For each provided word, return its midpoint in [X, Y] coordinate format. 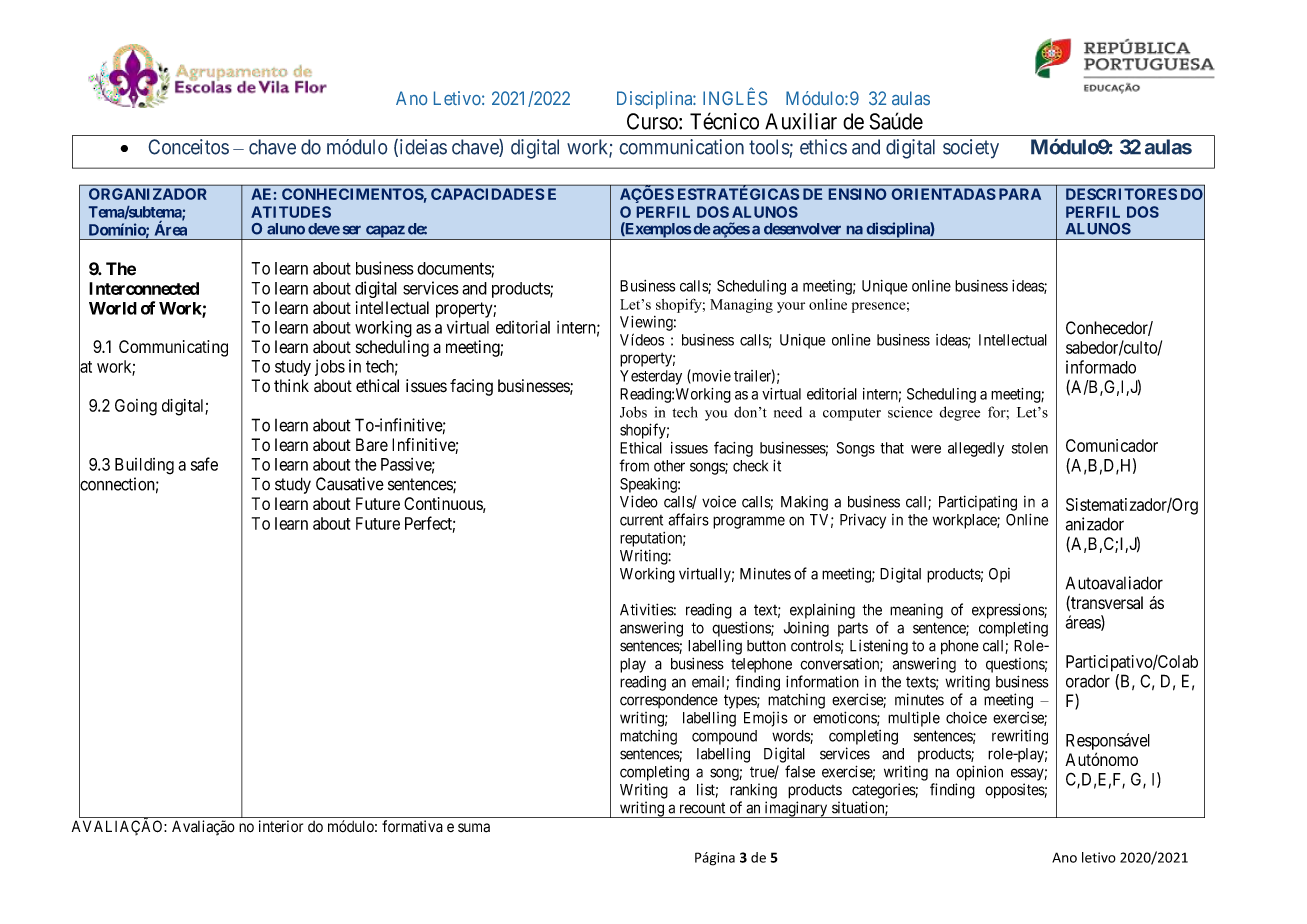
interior [281, 826]
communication [681, 147]
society [971, 149]
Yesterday [651, 377]
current [641, 520]
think [291, 385]
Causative [350, 484]
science [910, 412]
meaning [916, 611]
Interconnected [144, 288]
